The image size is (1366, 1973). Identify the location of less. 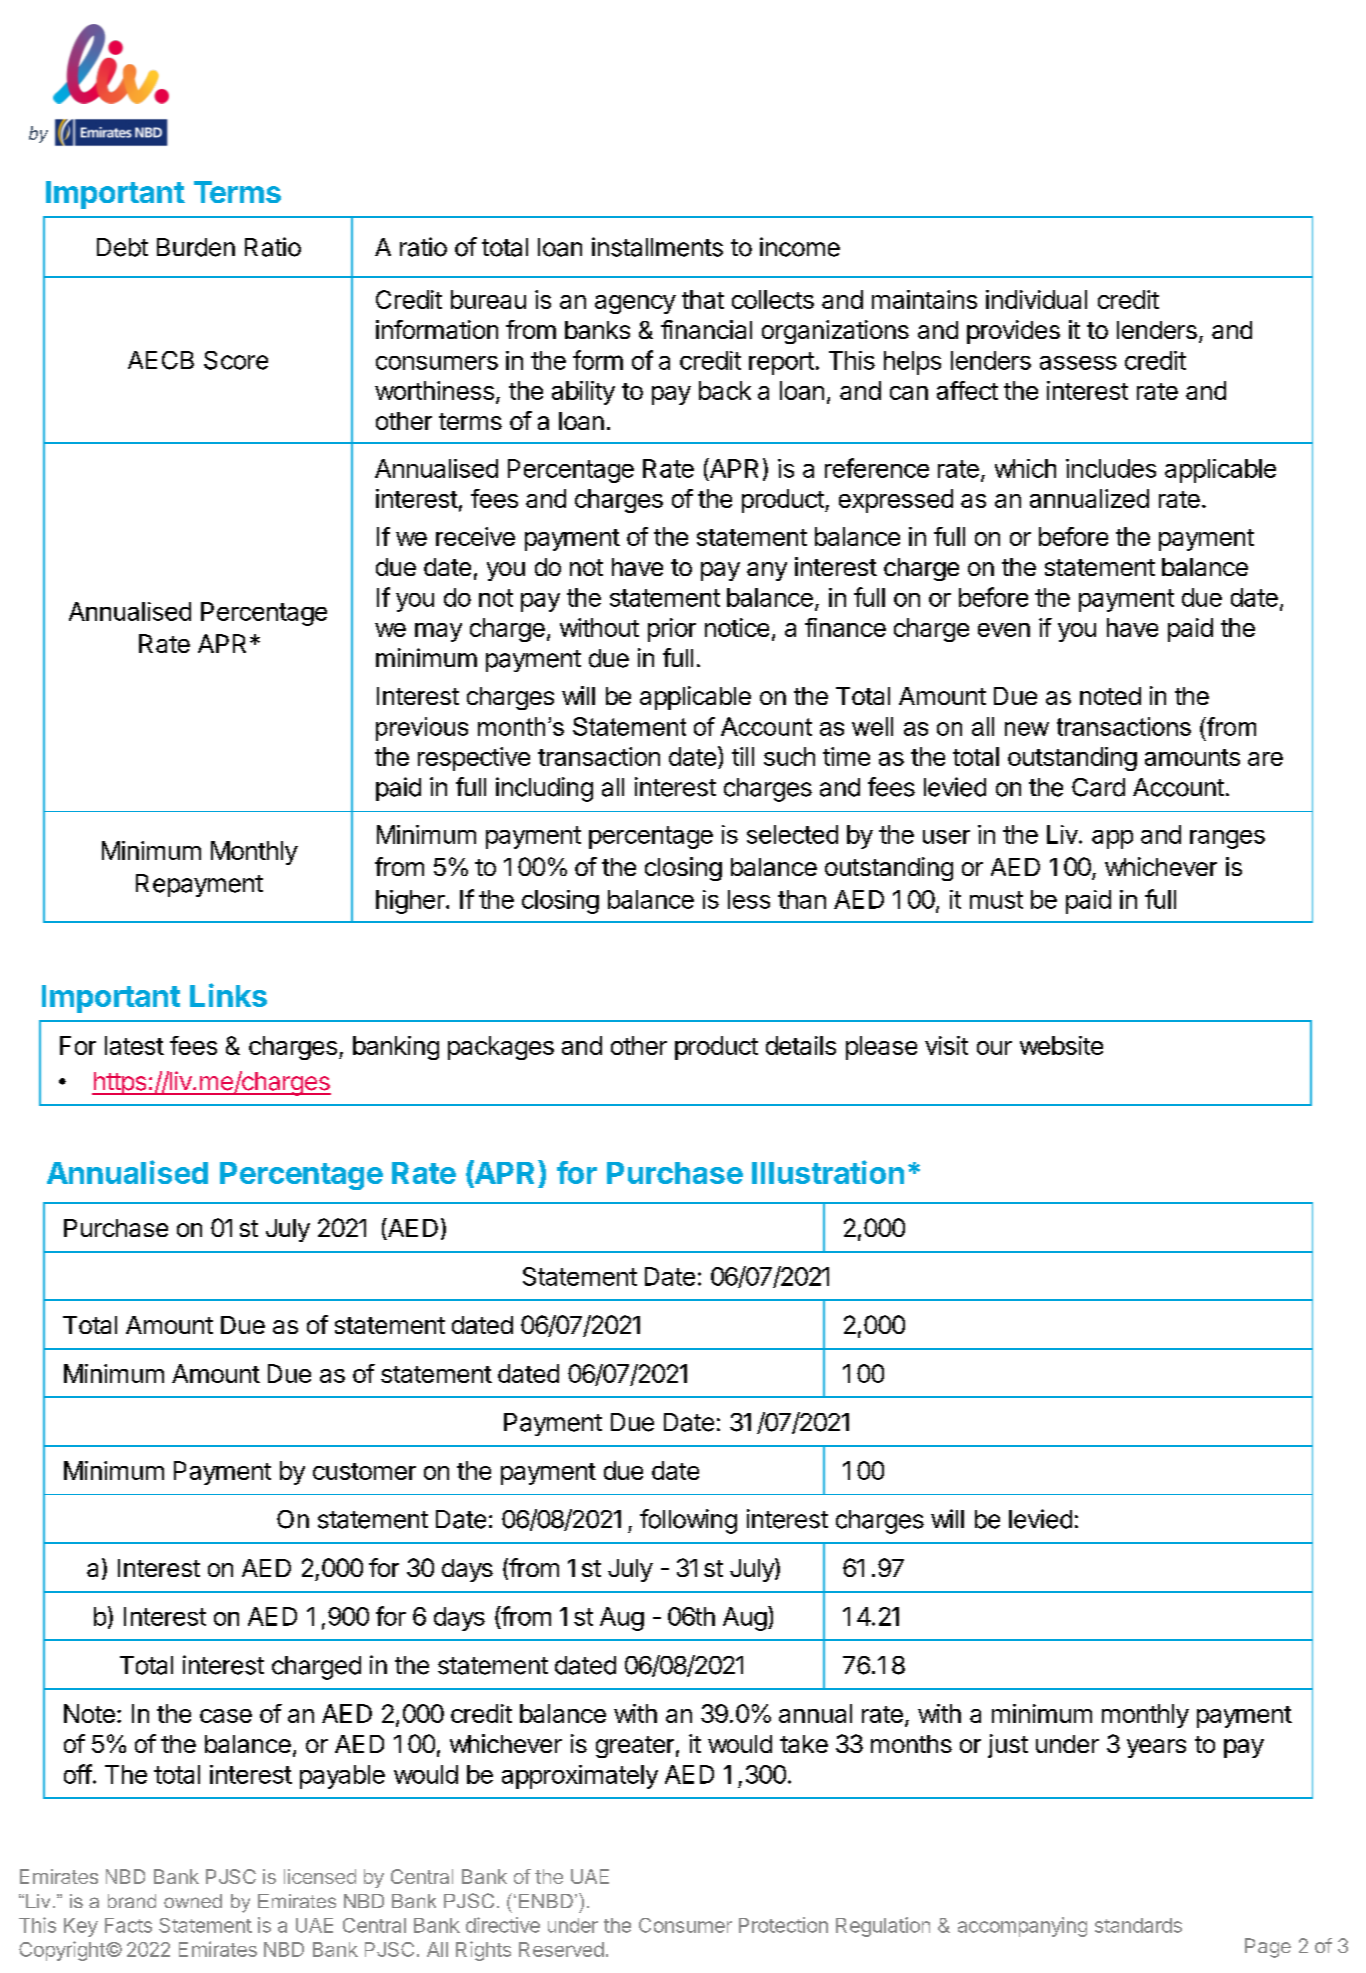
(749, 899).
